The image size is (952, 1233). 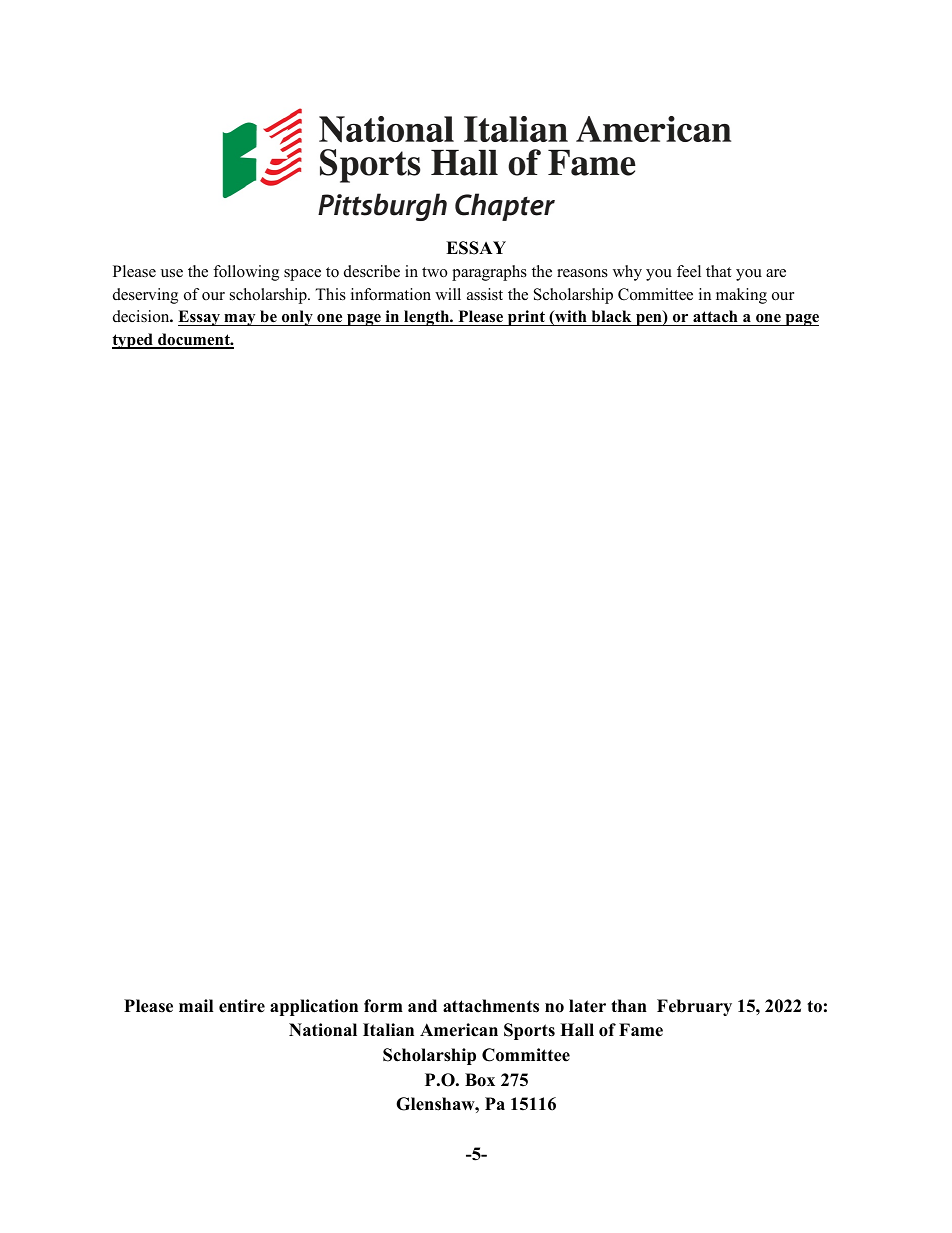 What do you see at coordinates (196, 1005) in the screenshot?
I see `mail` at bounding box center [196, 1005].
